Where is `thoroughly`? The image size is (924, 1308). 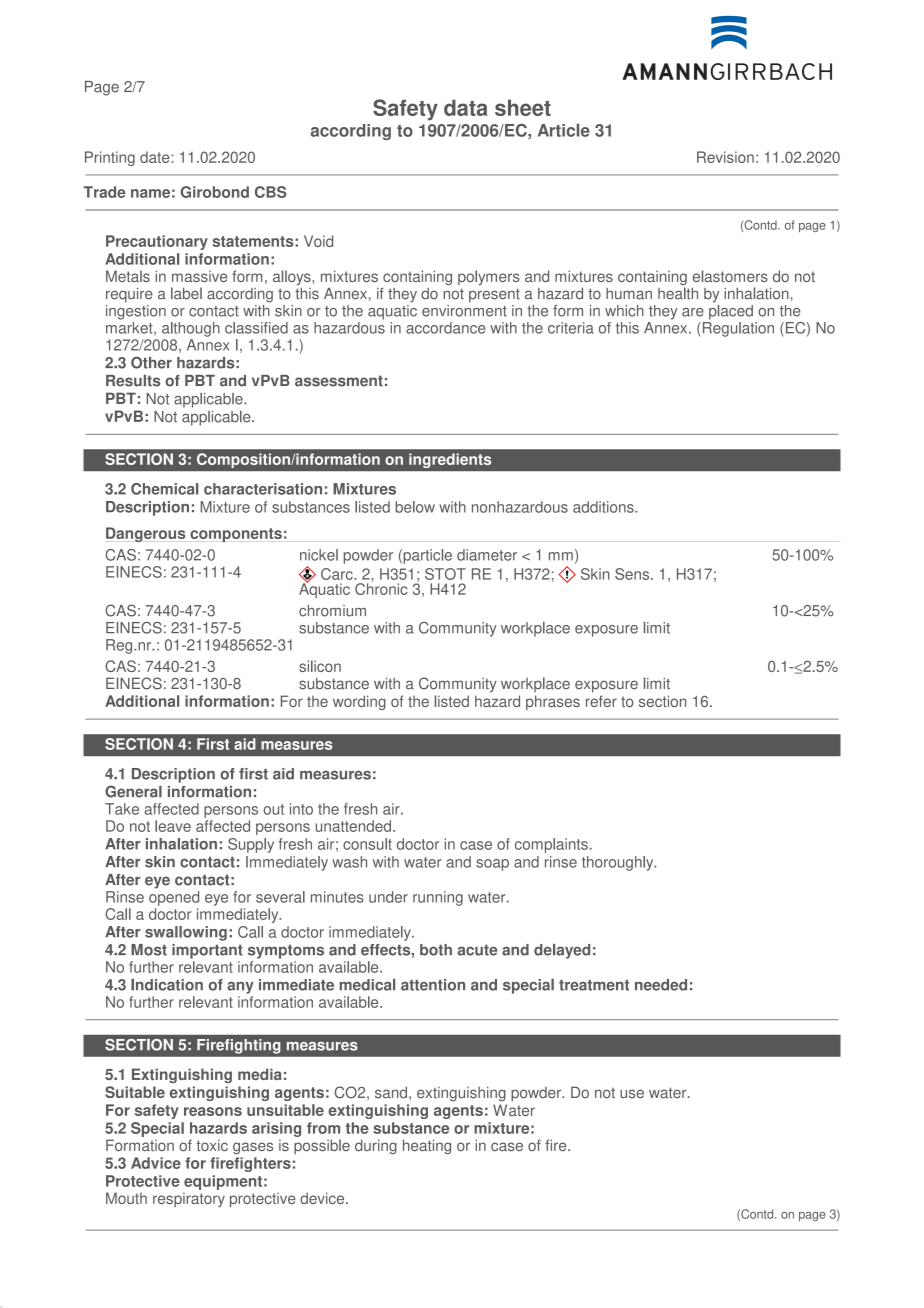
thoroughly is located at coordinates (619, 863).
